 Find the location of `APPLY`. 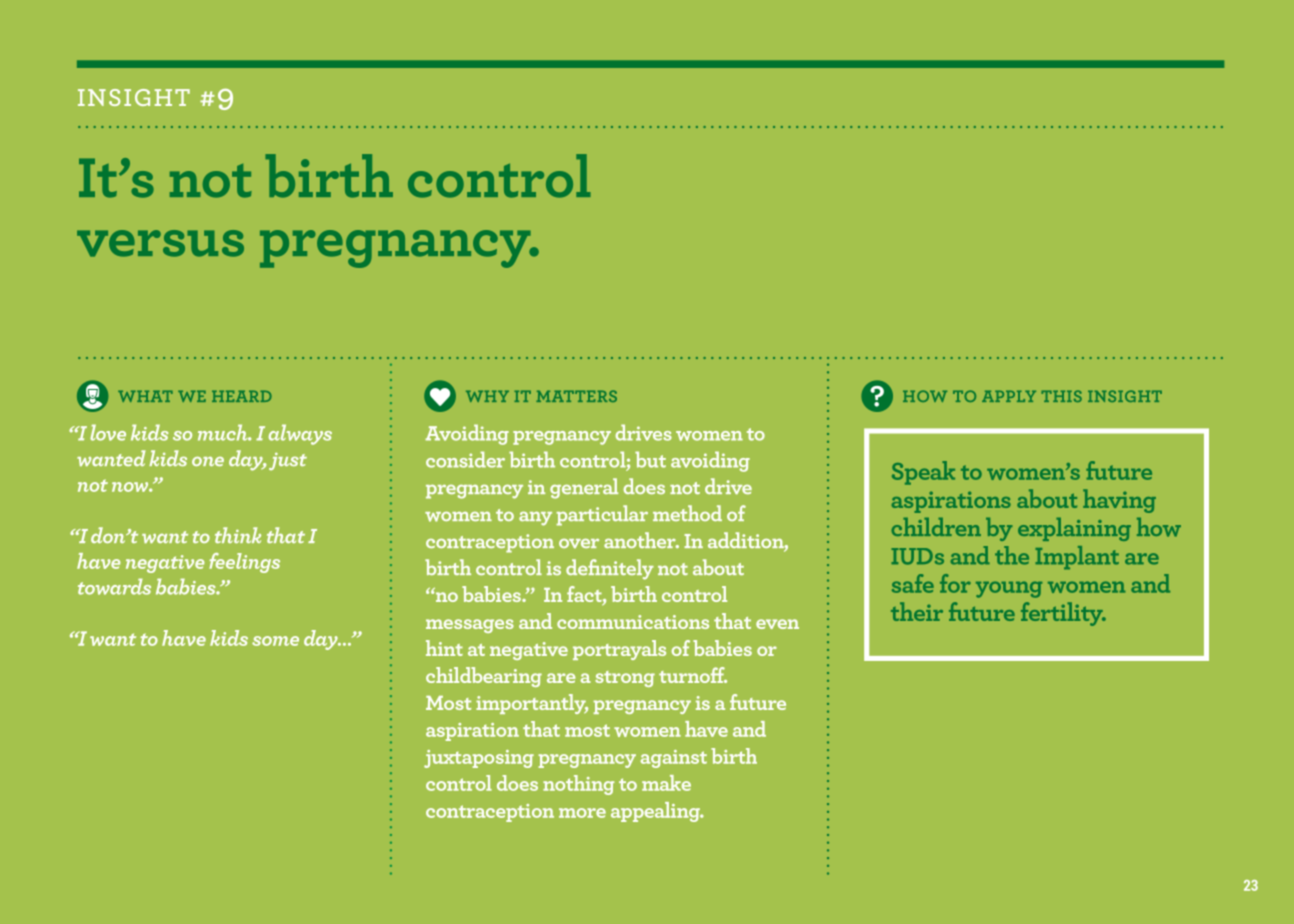

APPLY is located at coordinates (1009, 396).
